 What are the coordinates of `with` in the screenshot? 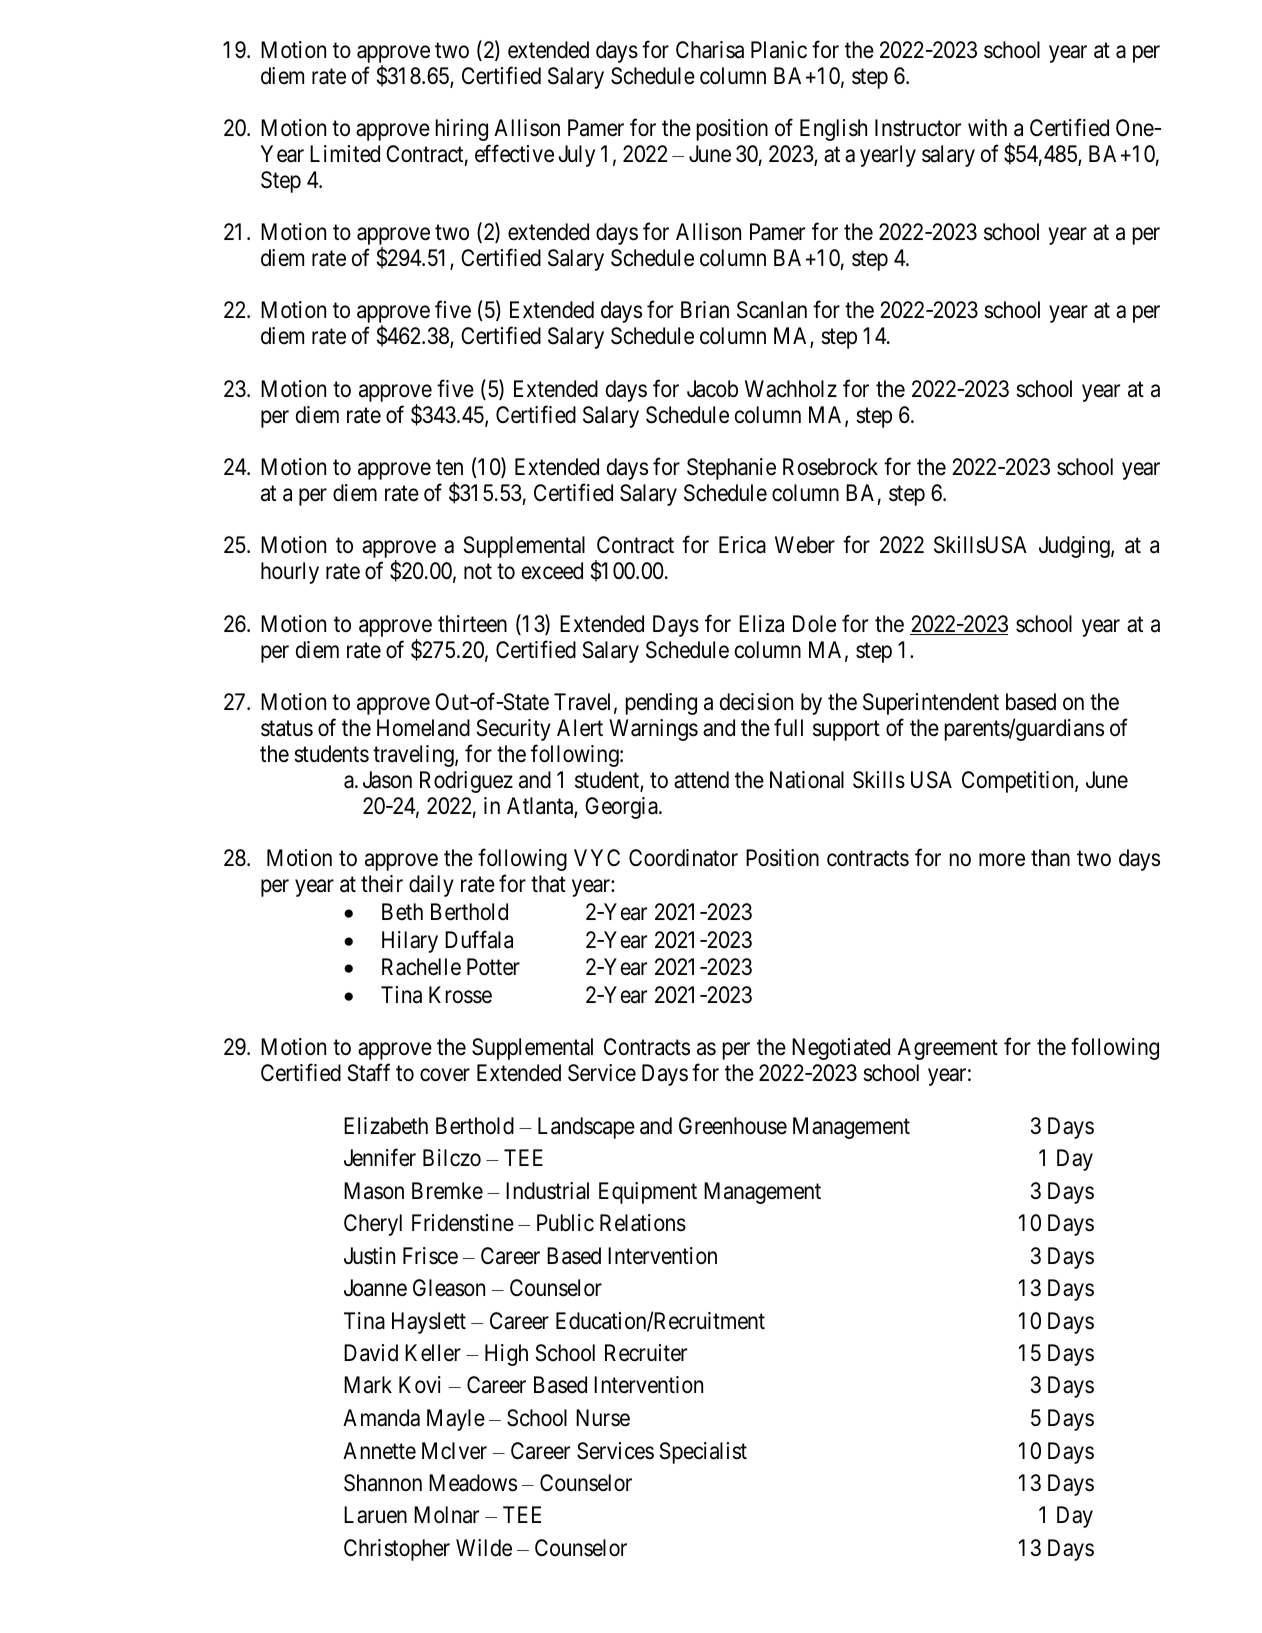 It's located at (987, 127).
